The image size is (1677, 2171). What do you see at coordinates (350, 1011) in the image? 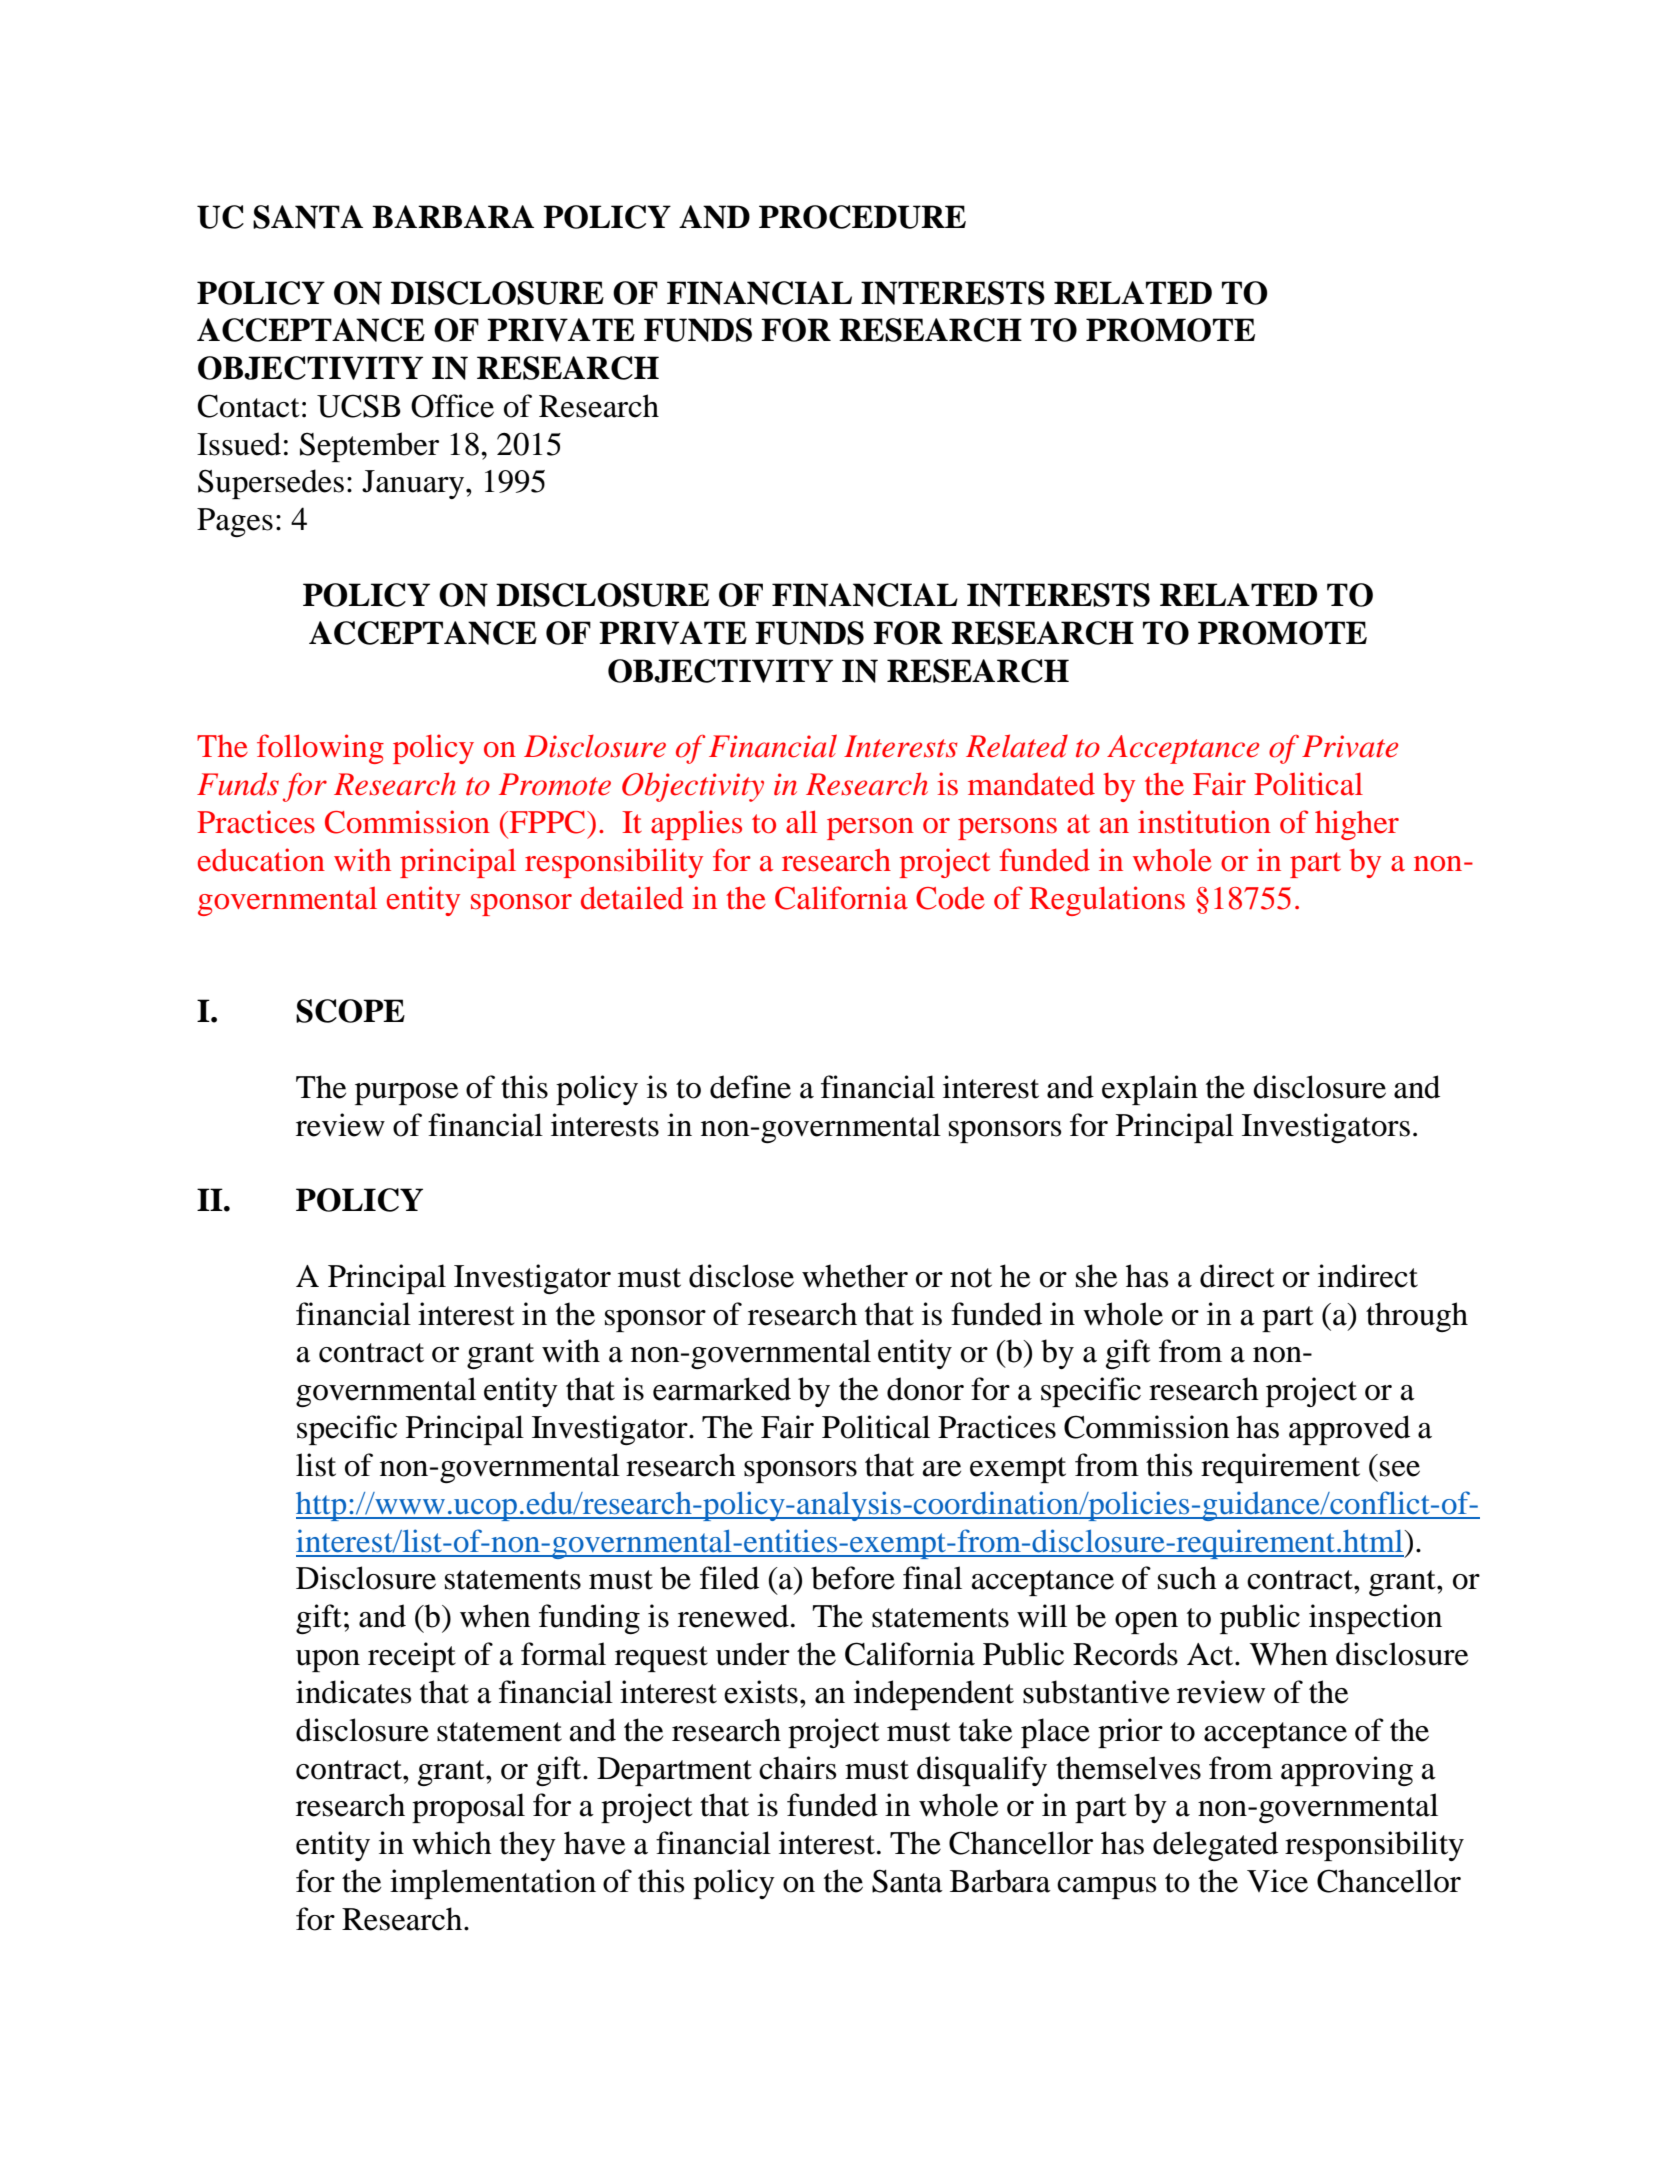
I see `SCOPE` at bounding box center [350, 1011].
